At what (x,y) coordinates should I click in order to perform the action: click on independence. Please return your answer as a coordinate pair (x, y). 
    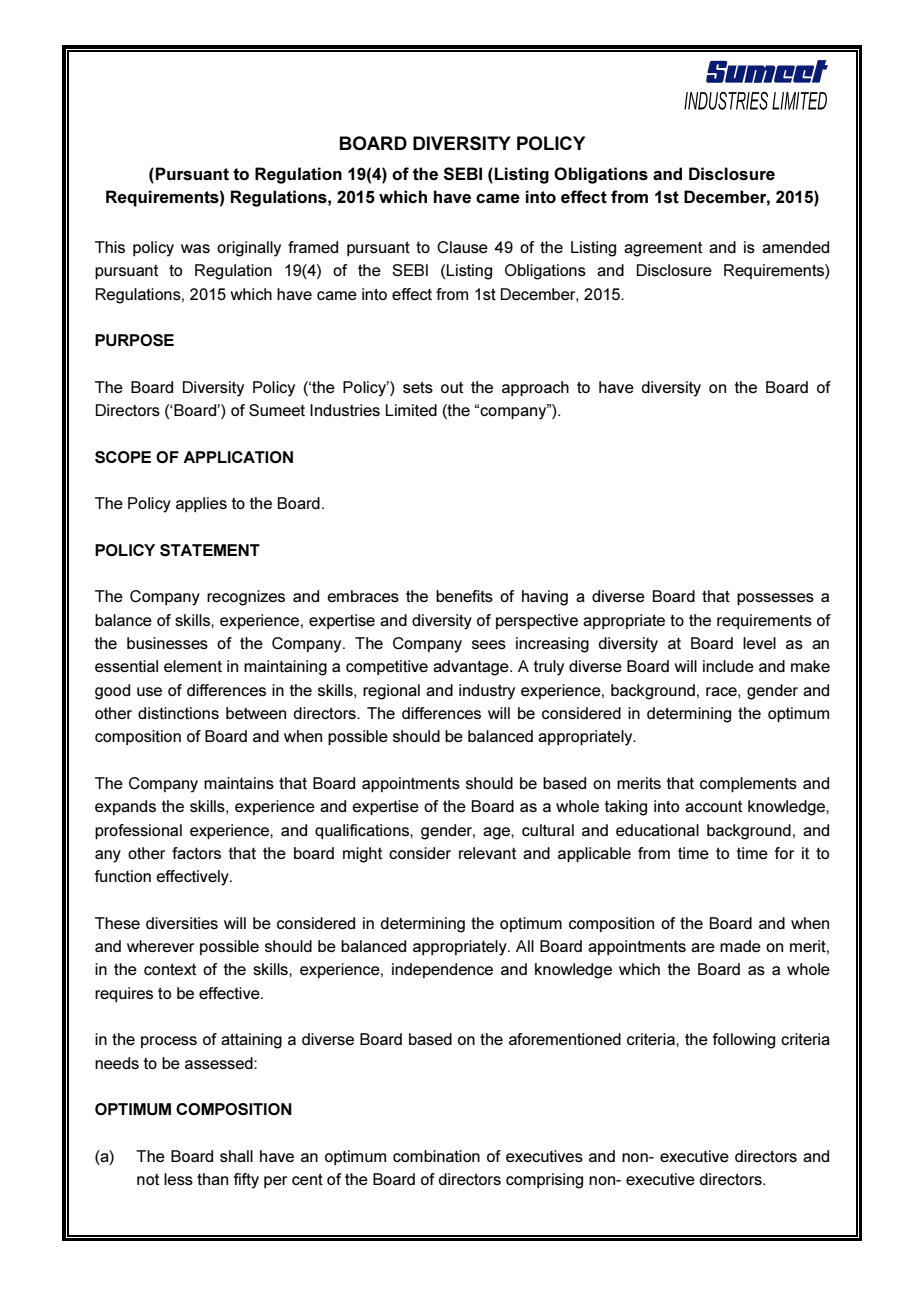
    Looking at the image, I should click on (442, 970).
